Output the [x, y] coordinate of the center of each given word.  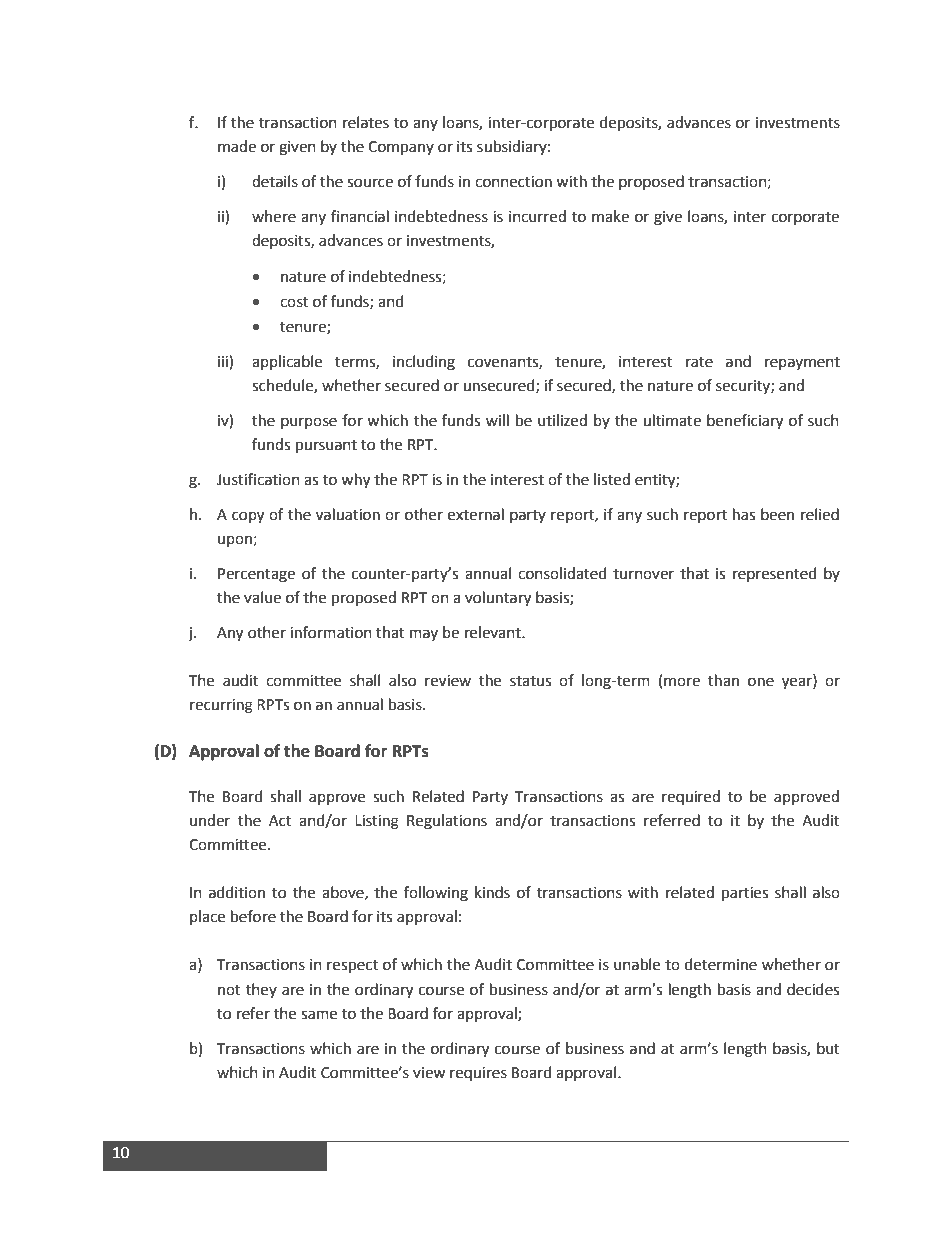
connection [513, 182]
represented [775, 574]
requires [478, 1074]
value [262, 597]
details [275, 181]
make [610, 216]
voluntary [498, 599]
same [319, 1015]
